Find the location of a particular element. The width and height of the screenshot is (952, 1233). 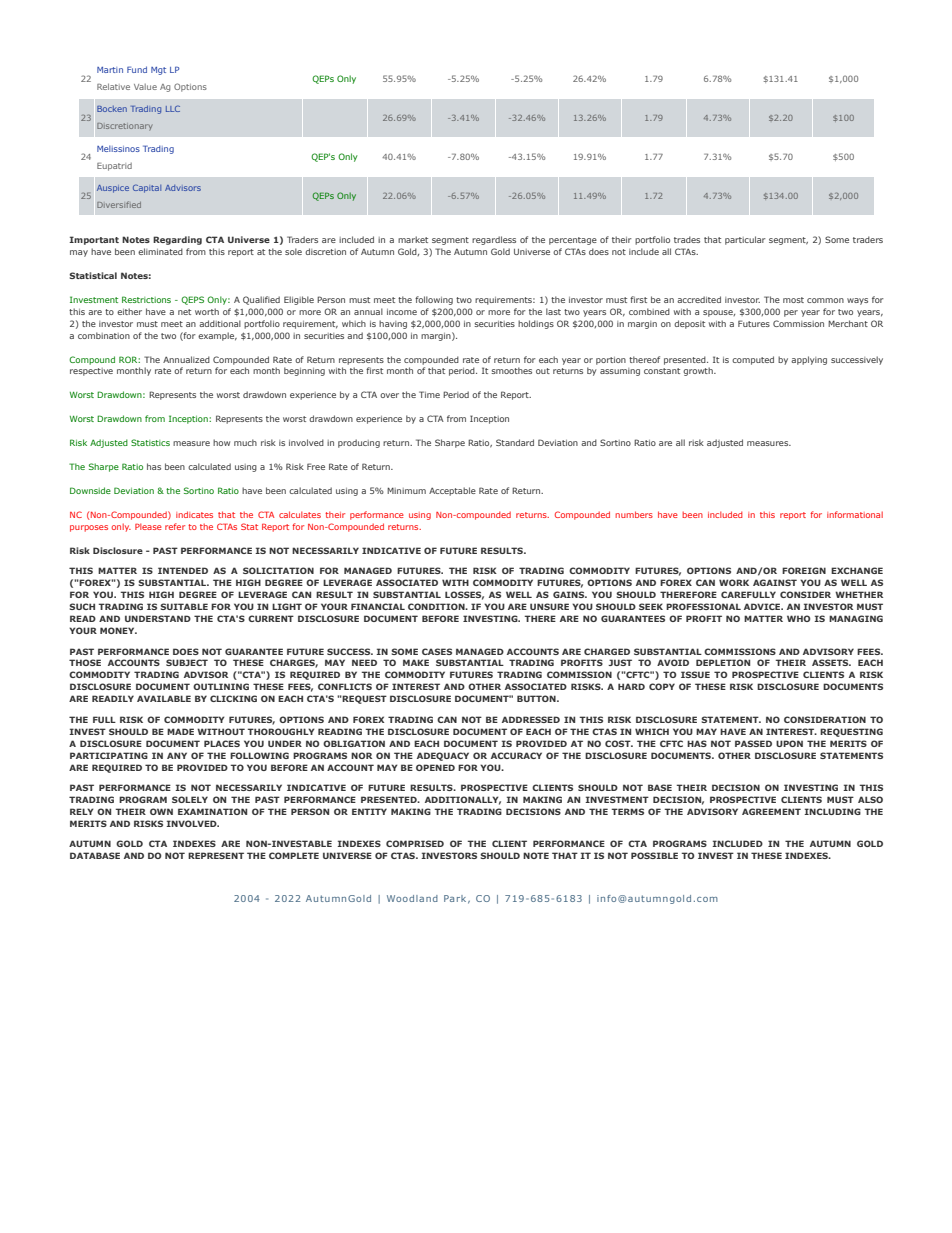

computed is located at coordinates (753, 360).
